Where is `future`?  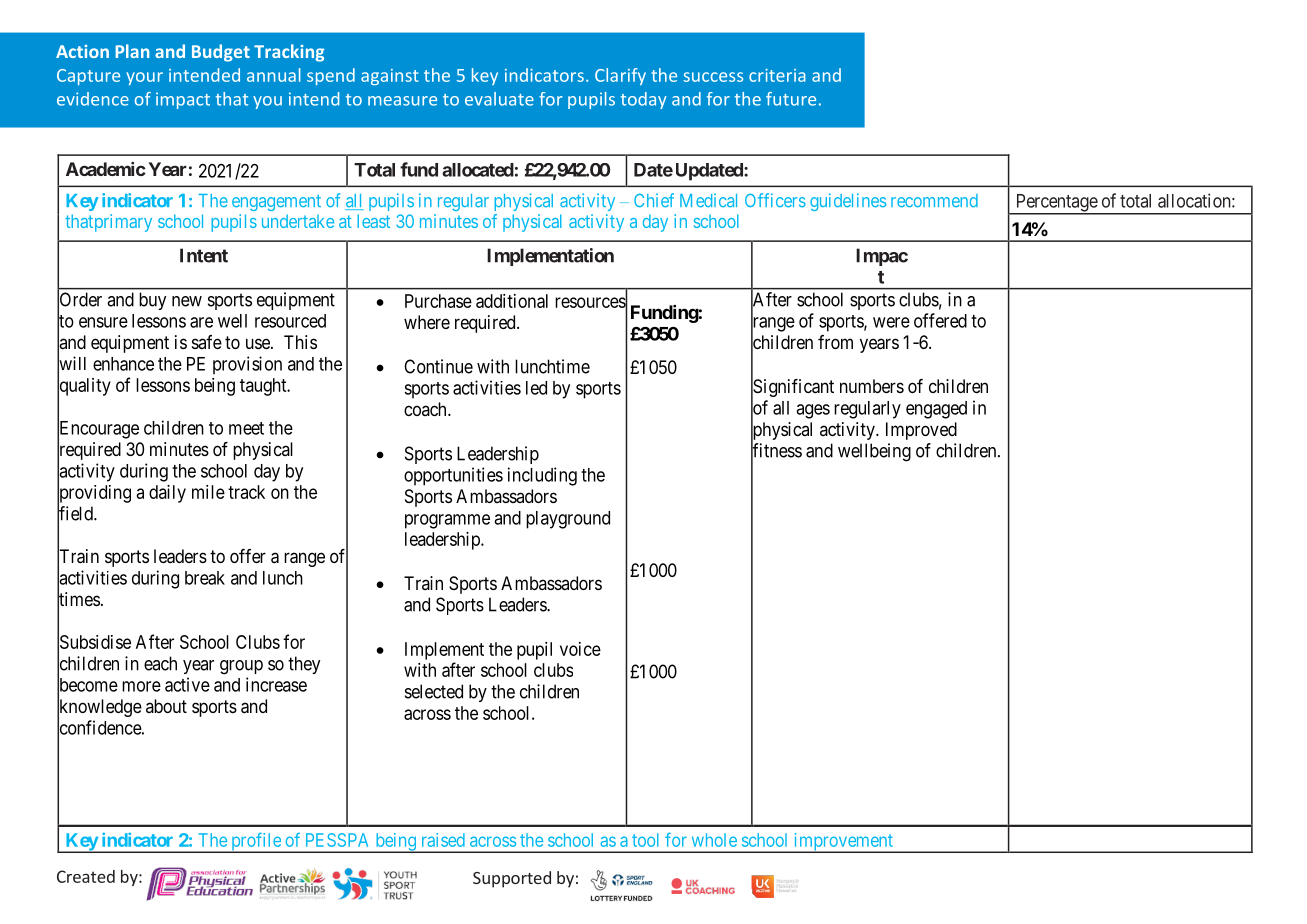
future is located at coordinates (791, 99).
